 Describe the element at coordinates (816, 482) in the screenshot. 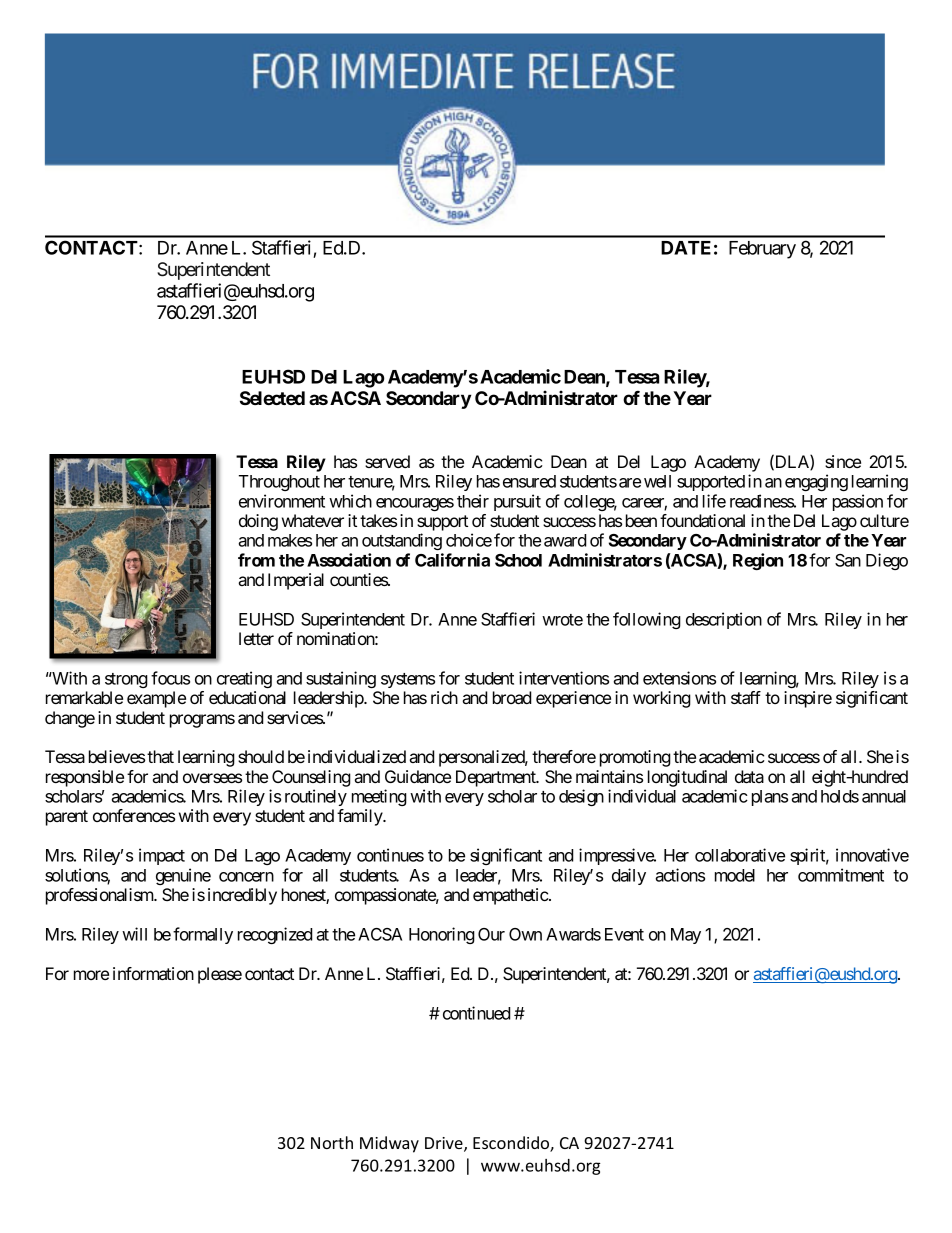

I see `engaging` at that location.
